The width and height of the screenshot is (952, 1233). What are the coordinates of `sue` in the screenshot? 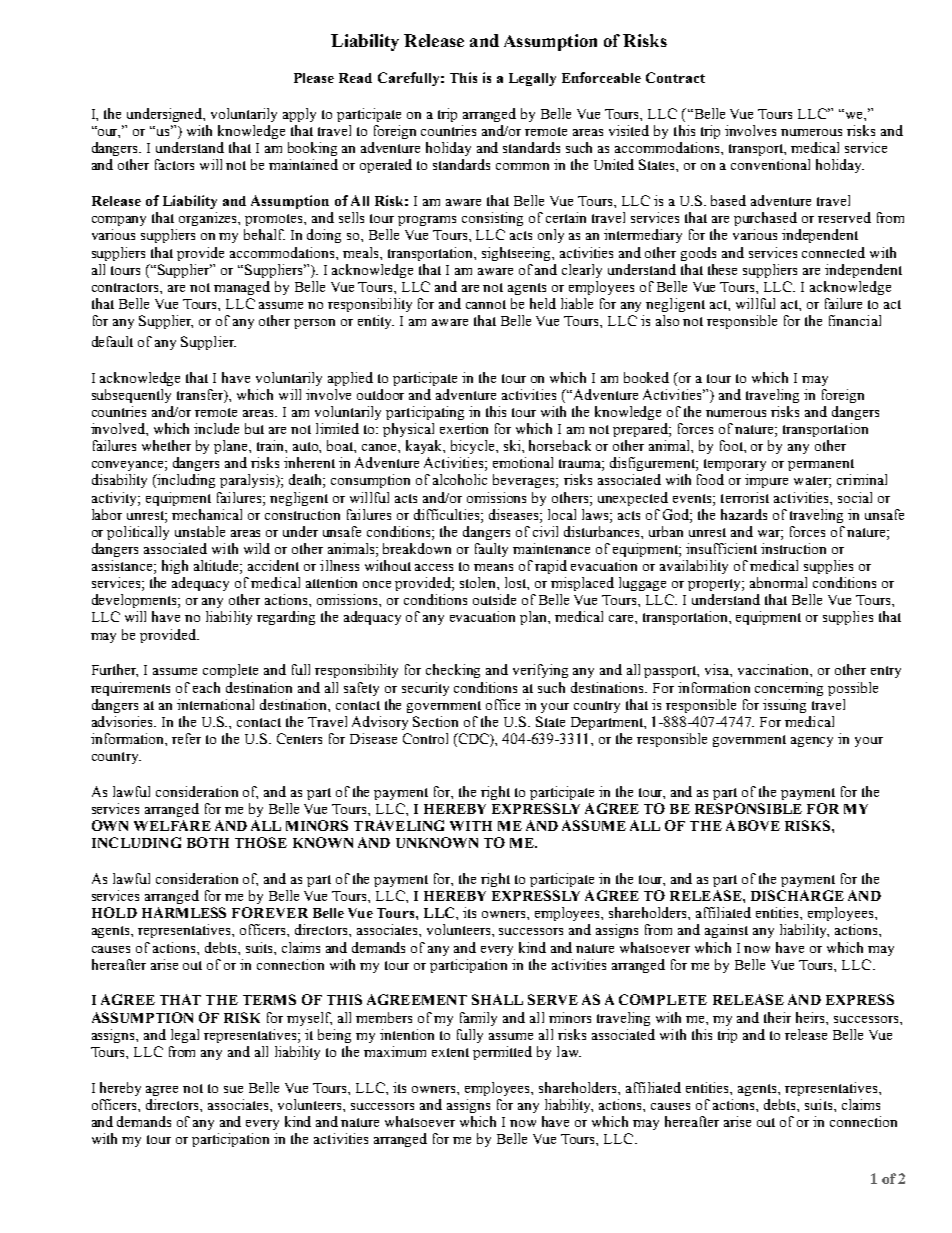 It's located at (233, 1089).
